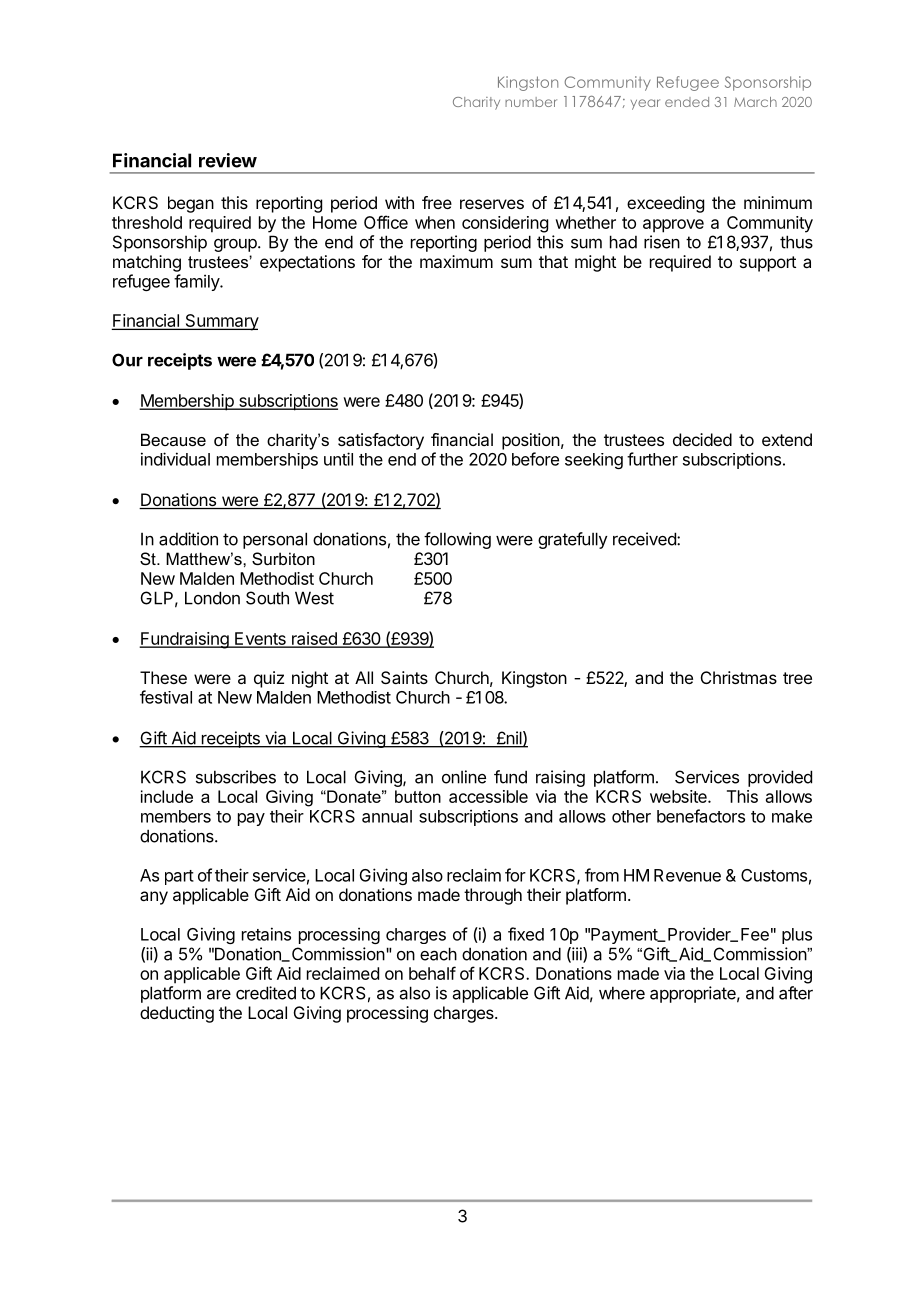  What do you see at coordinates (457, 540) in the document?
I see `following` at bounding box center [457, 540].
